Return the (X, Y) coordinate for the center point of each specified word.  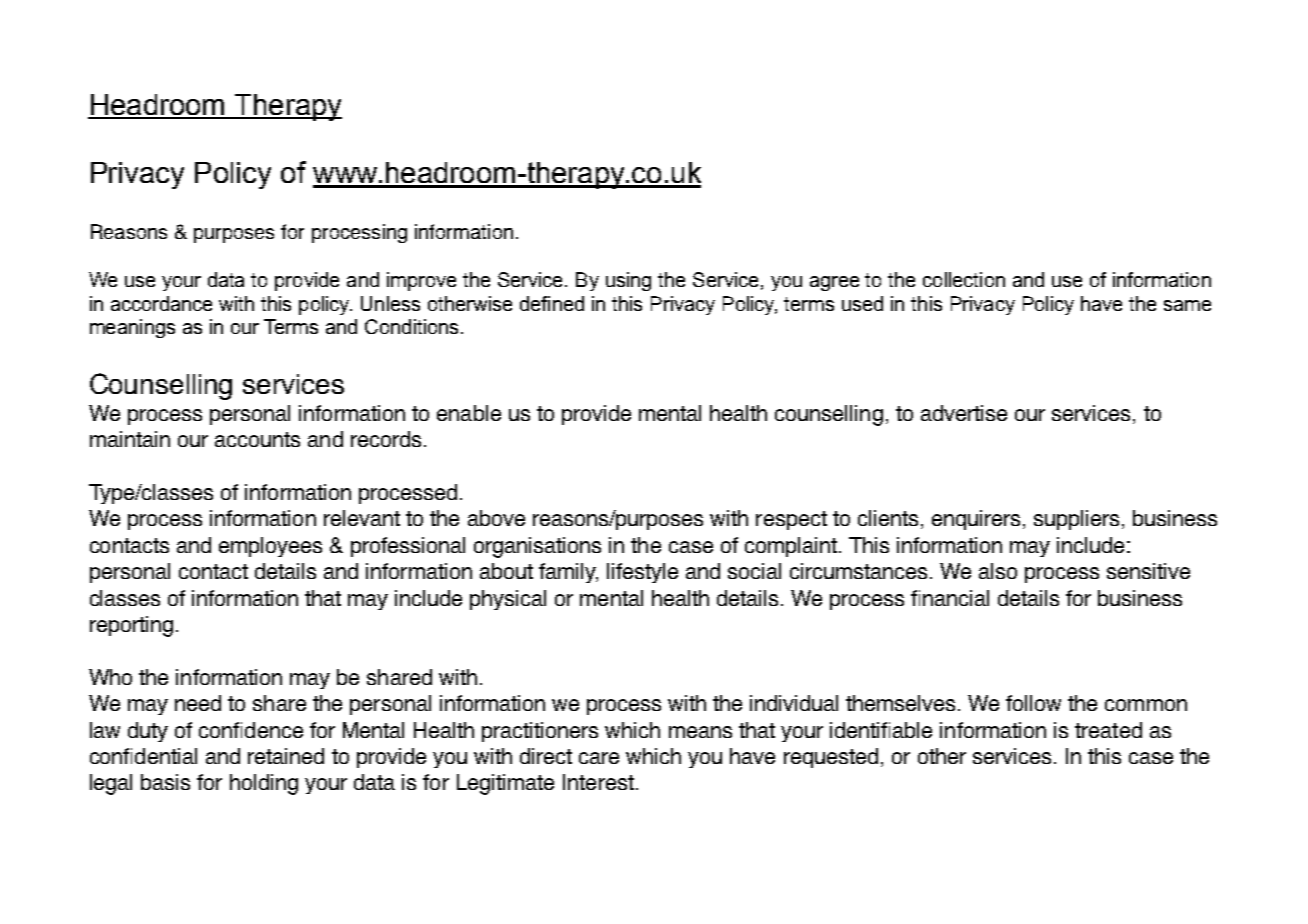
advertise (964, 413)
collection (964, 279)
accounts (257, 439)
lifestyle (642, 573)
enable (469, 413)
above (496, 518)
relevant (362, 518)
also (998, 571)
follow (1033, 703)
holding (264, 784)
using (628, 281)
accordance (161, 303)
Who (110, 677)
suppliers (1076, 520)
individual (794, 703)
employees (270, 547)
